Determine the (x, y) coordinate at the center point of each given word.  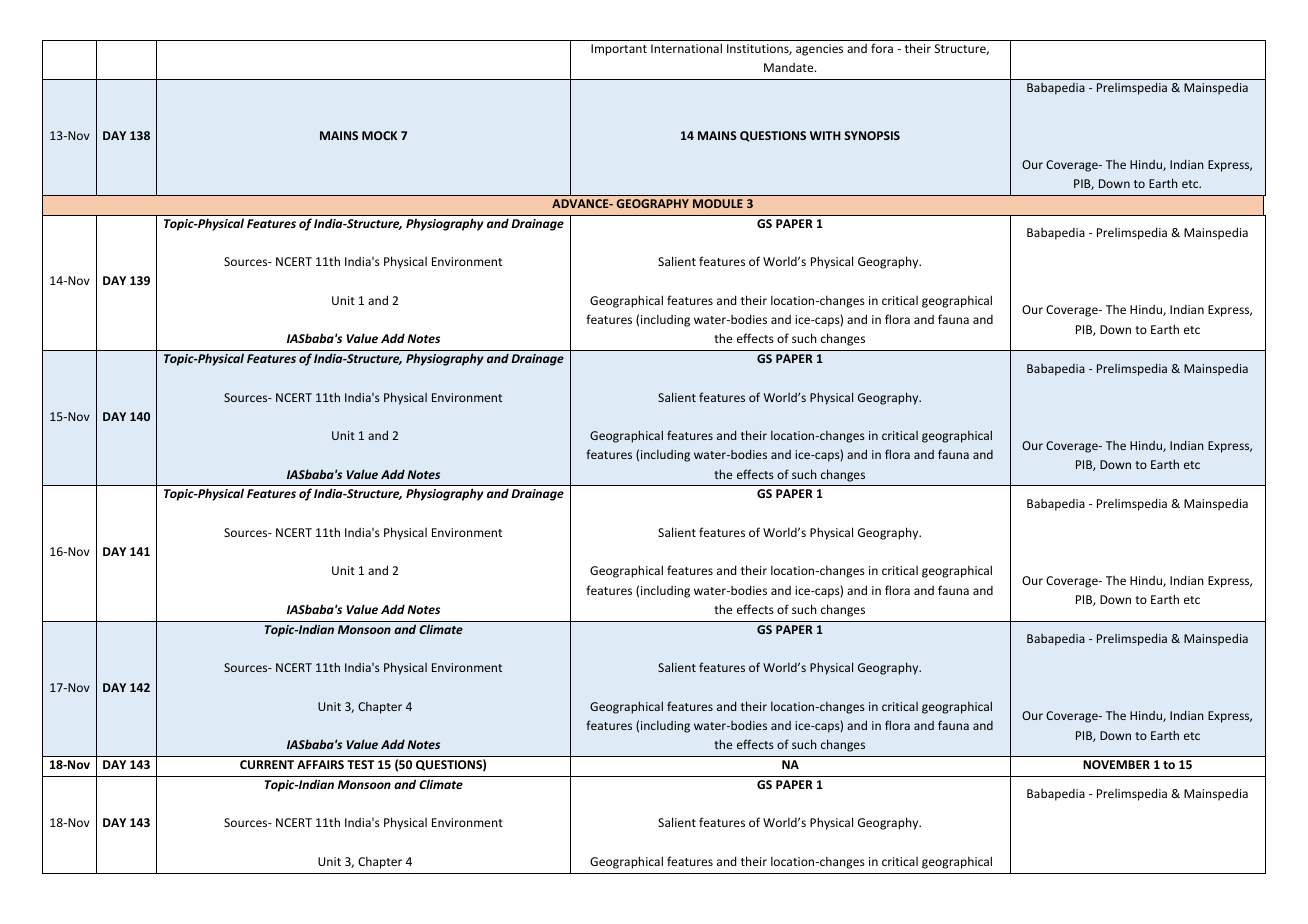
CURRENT (267, 764)
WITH (825, 135)
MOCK (379, 135)
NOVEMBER (1116, 764)
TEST (360, 764)
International (686, 48)
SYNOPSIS (872, 135)
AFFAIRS (320, 764)
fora (882, 48)
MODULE (718, 203)
